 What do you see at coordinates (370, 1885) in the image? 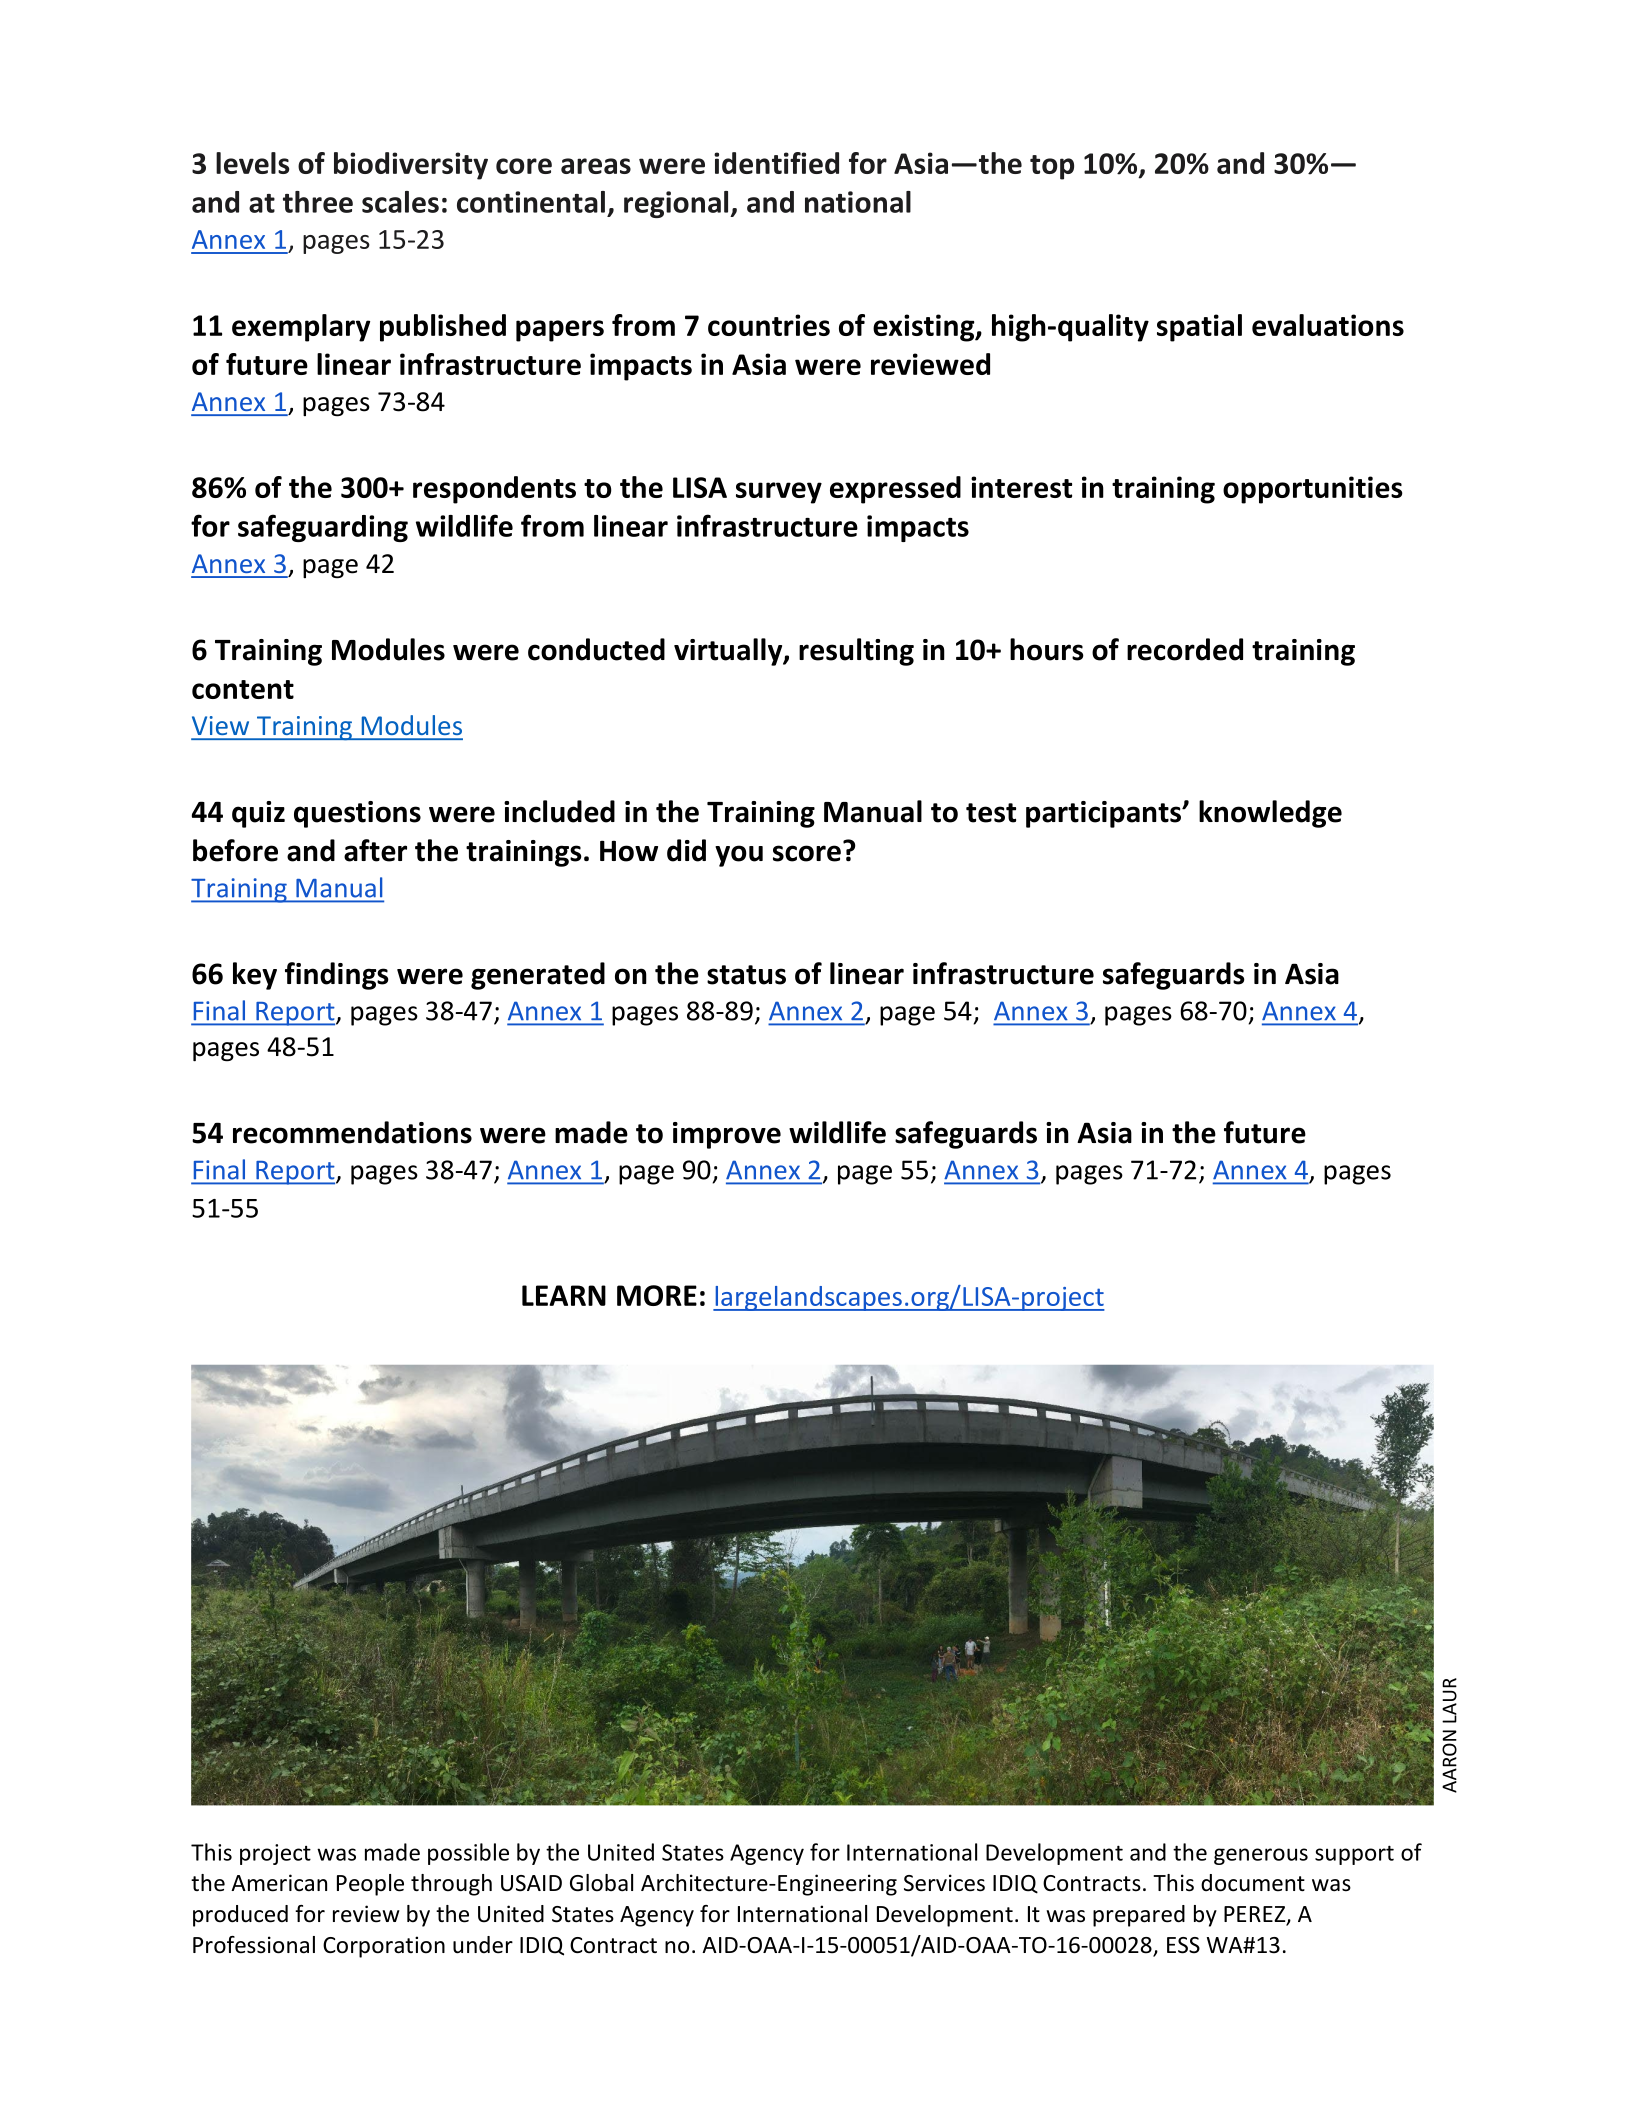
I see `People` at bounding box center [370, 1885].
